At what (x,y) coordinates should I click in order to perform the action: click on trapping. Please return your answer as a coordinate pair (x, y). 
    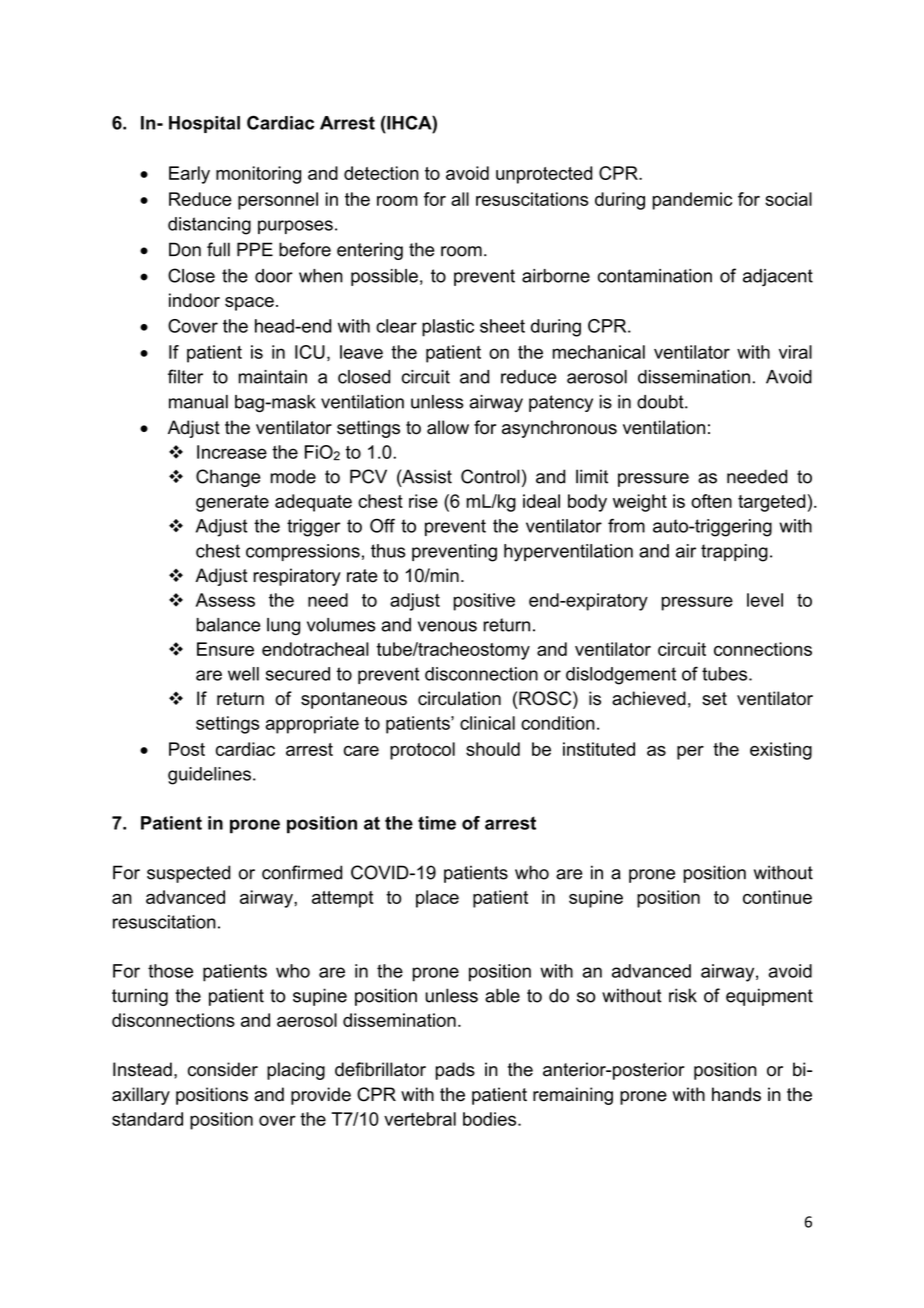
    Looking at the image, I should click on (734, 553).
